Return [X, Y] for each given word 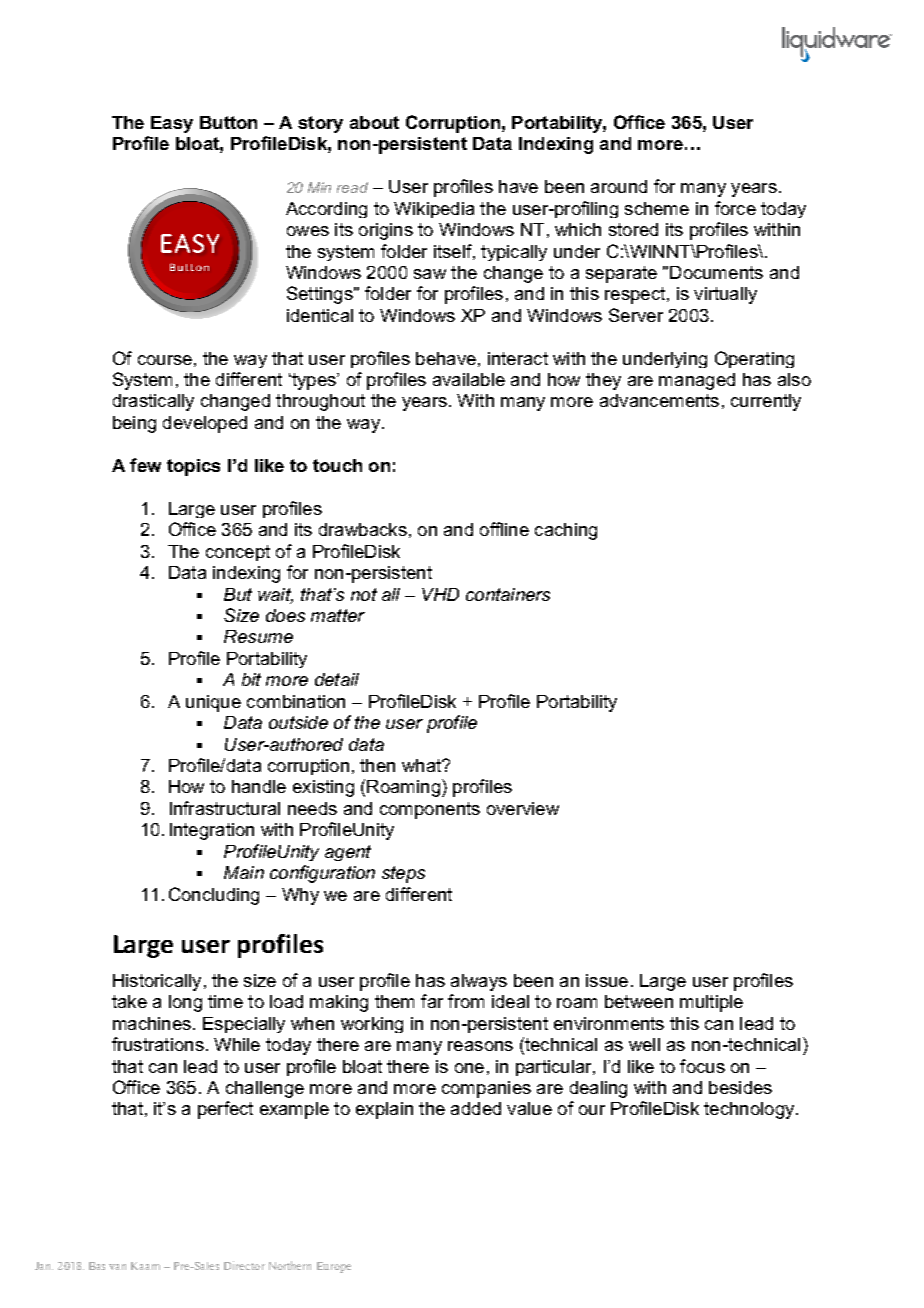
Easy [172, 124]
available [469, 379]
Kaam [145, 1266]
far [432, 1001]
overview [523, 808]
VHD [440, 594]
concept [238, 553]
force [735, 208]
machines [152, 1023]
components [430, 810]
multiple [711, 1003]
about [374, 122]
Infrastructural [225, 808]
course [165, 360]
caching [566, 531]
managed [697, 381]
